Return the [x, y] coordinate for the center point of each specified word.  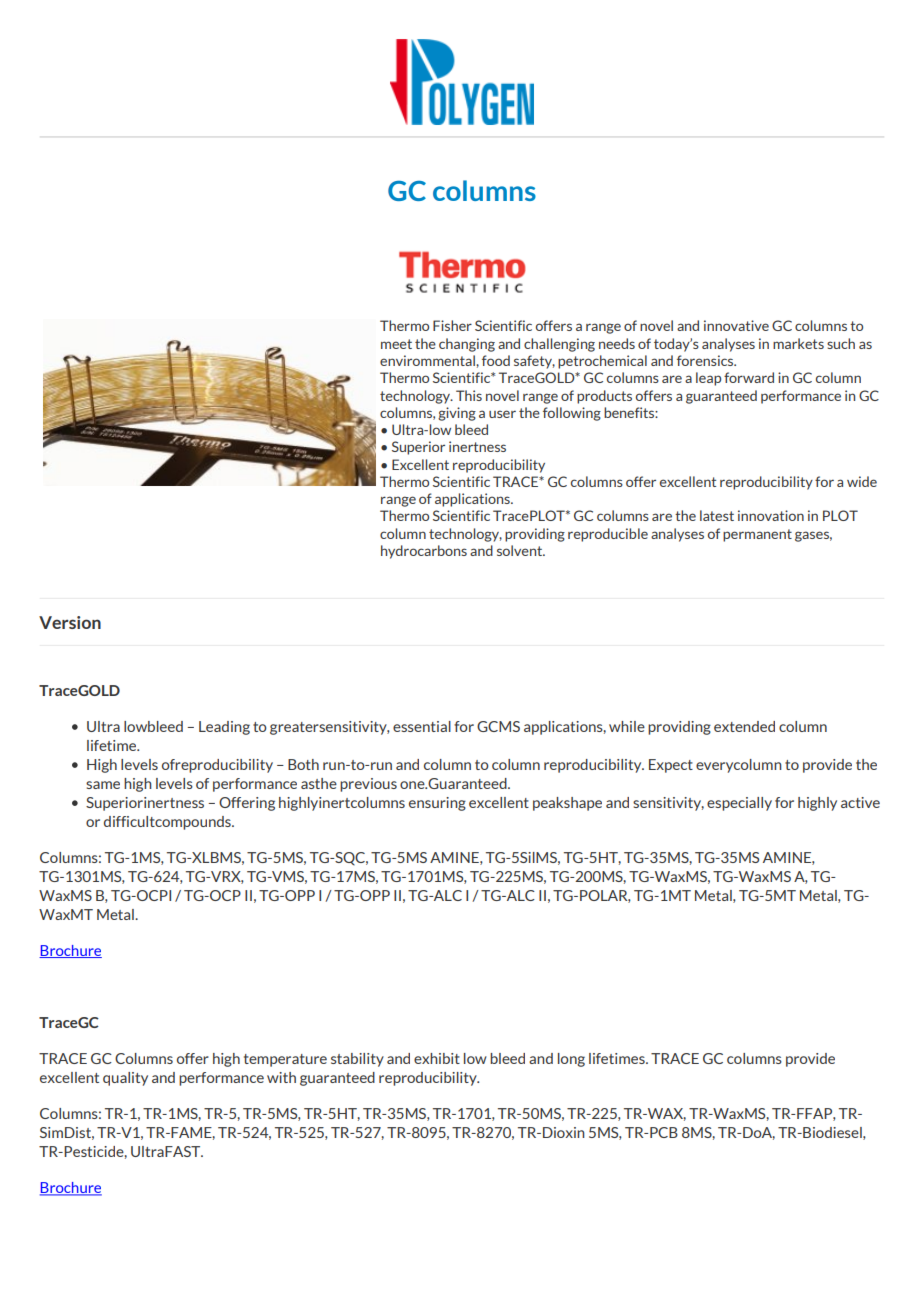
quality [125, 1079]
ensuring [437, 804]
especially [739, 804]
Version [70, 622]
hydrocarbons [424, 552]
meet [396, 344]
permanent [757, 535]
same [103, 785]
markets [798, 343]
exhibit [437, 1058]
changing [467, 345]
